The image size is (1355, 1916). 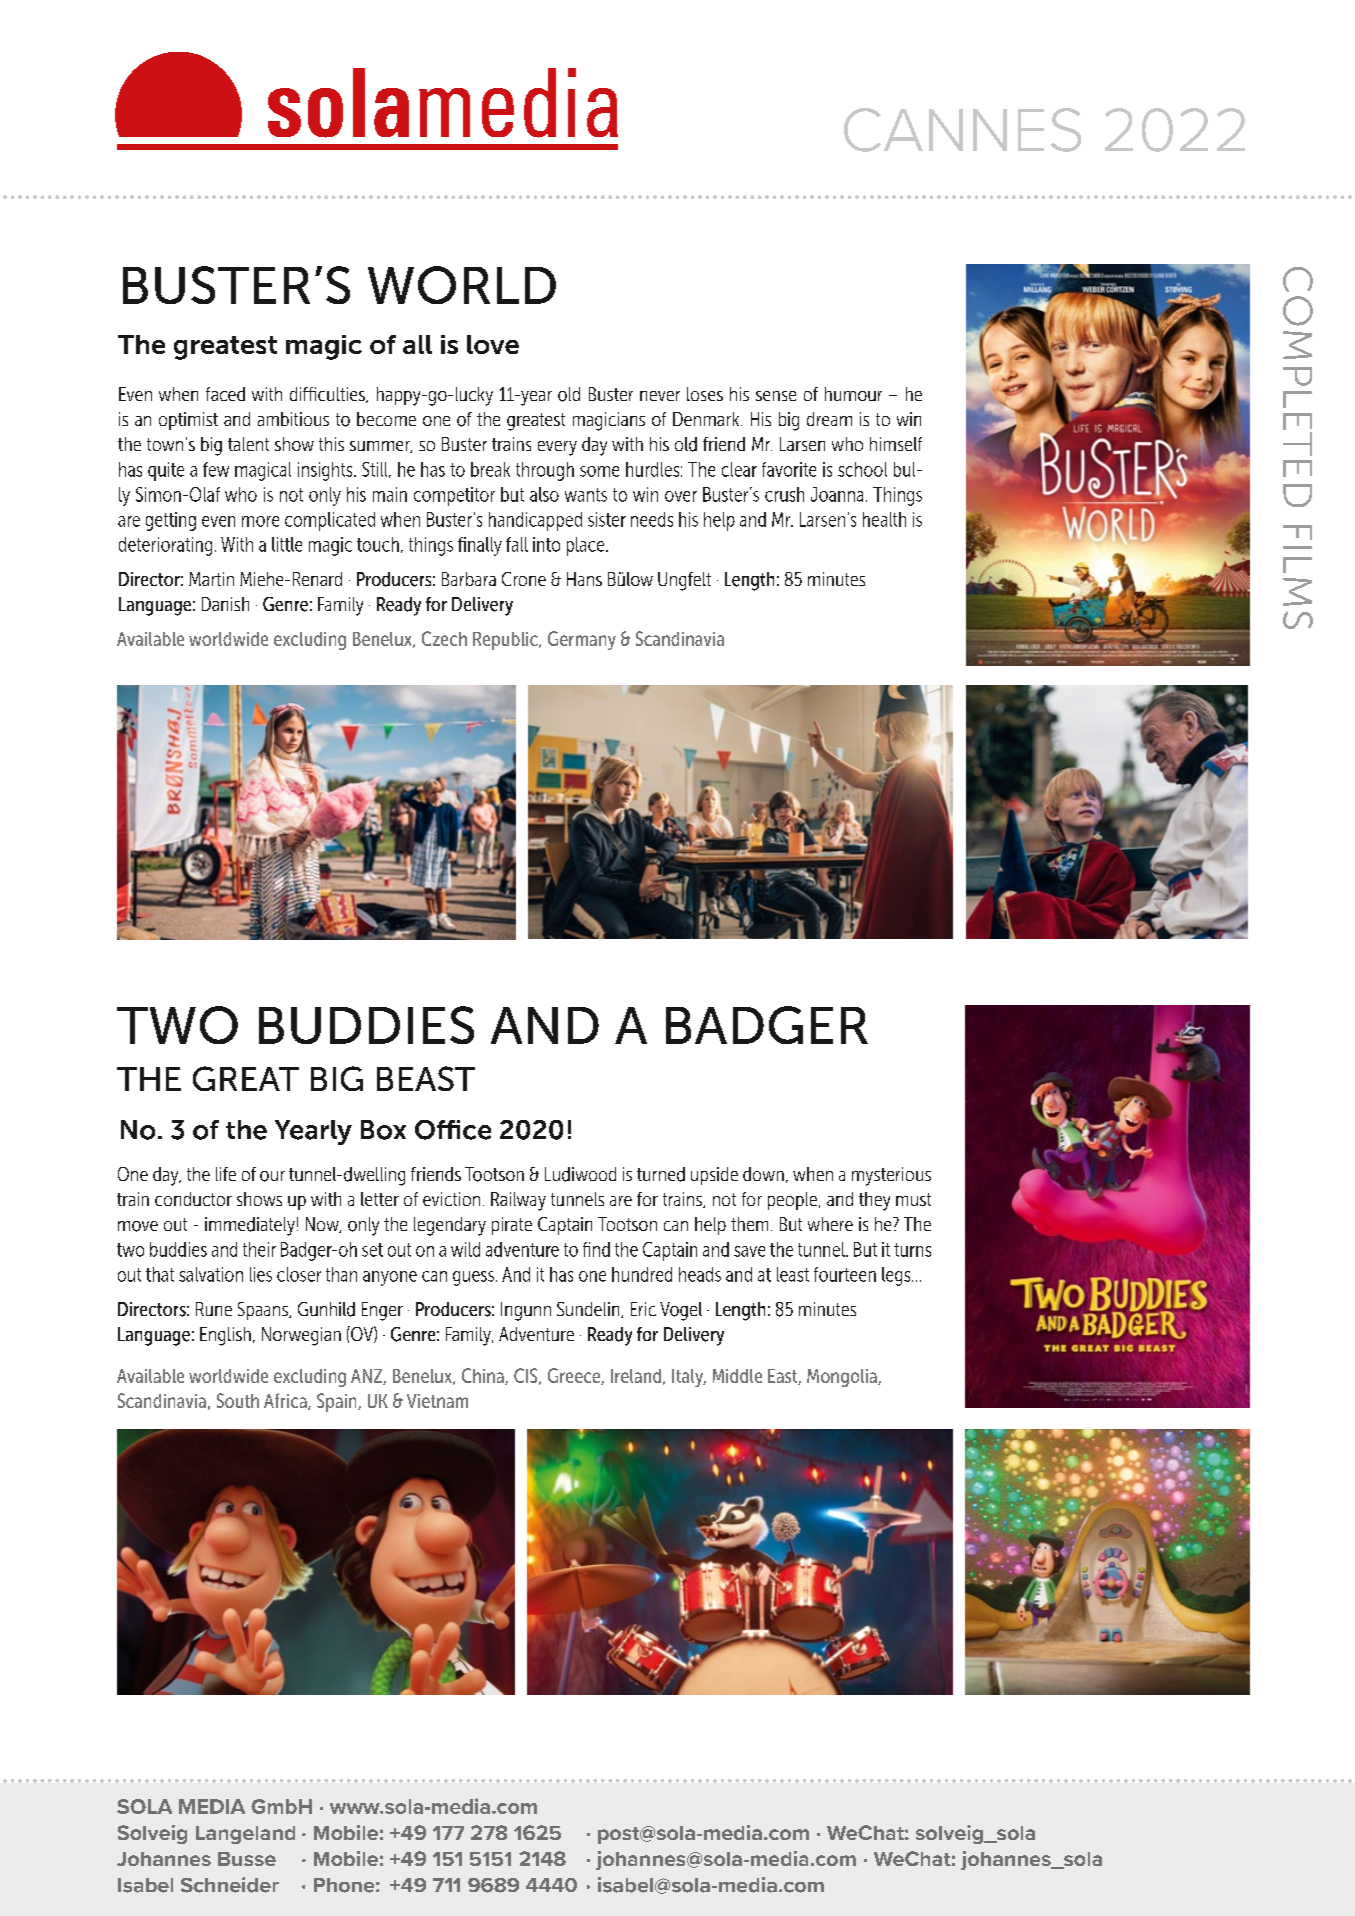 I want to click on health, so click(x=884, y=519).
